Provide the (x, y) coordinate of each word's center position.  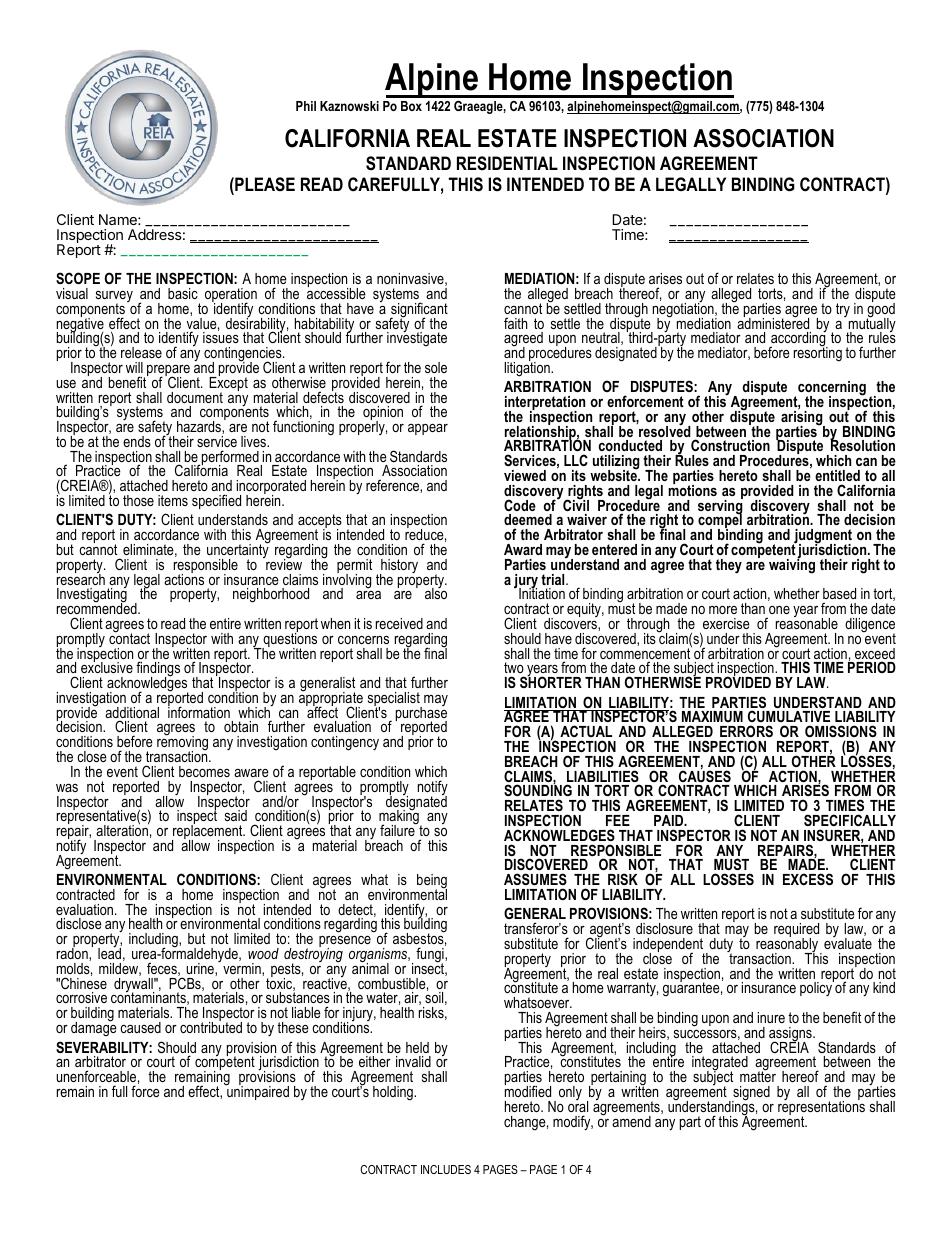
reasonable (807, 622)
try (843, 310)
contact (129, 637)
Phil (306, 106)
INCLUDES (446, 1169)
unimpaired (257, 1092)
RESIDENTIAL (507, 163)
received (399, 623)
